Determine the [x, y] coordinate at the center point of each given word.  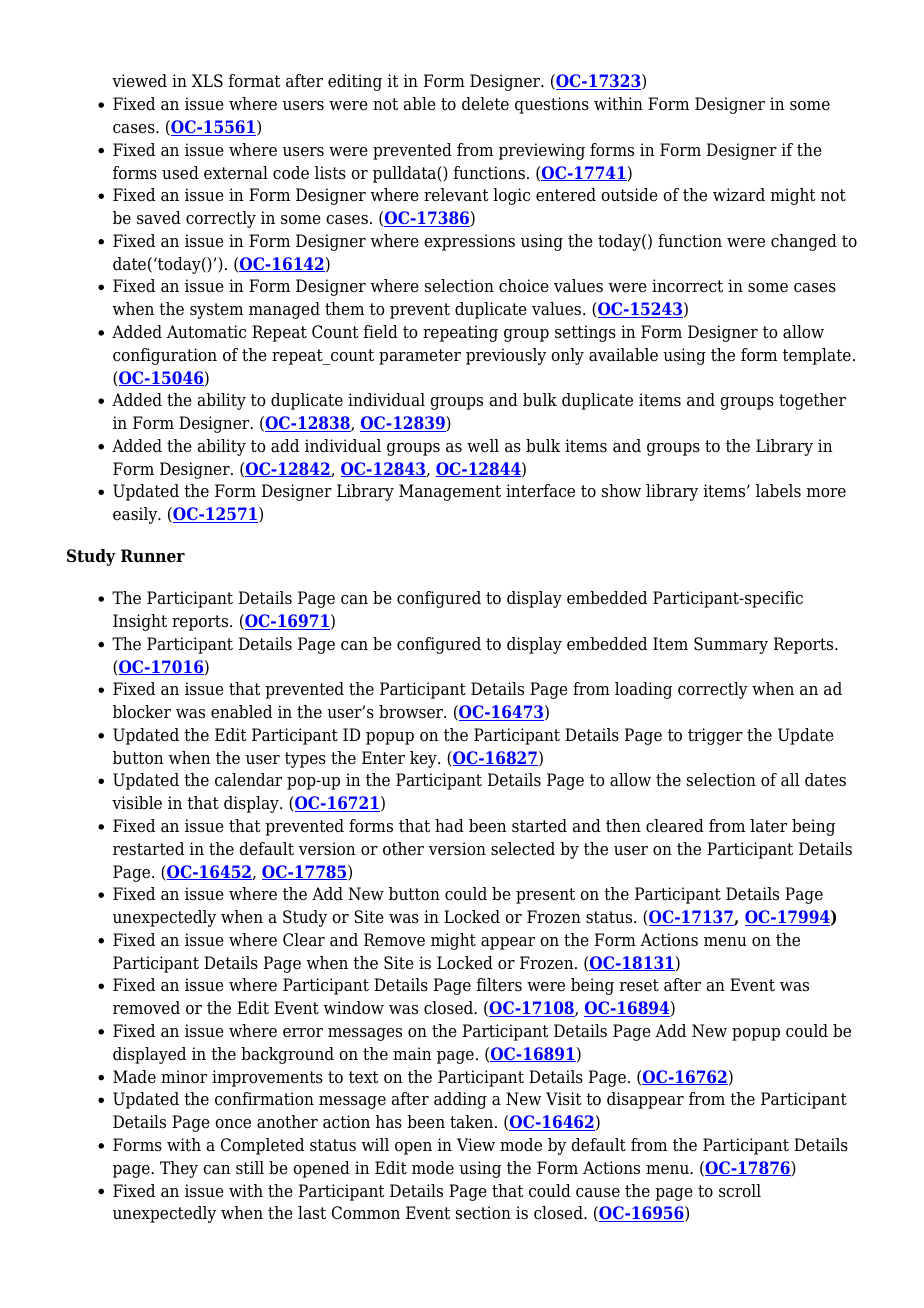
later [768, 826]
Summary [731, 645]
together [812, 401]
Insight [140, 622]
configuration [165, 356]
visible [137, 803]
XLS [207, 81]
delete [485, 104]
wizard [739, 195]
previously [506, 356]
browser [412, 712]
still [250, 1168]
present [545, 896]
